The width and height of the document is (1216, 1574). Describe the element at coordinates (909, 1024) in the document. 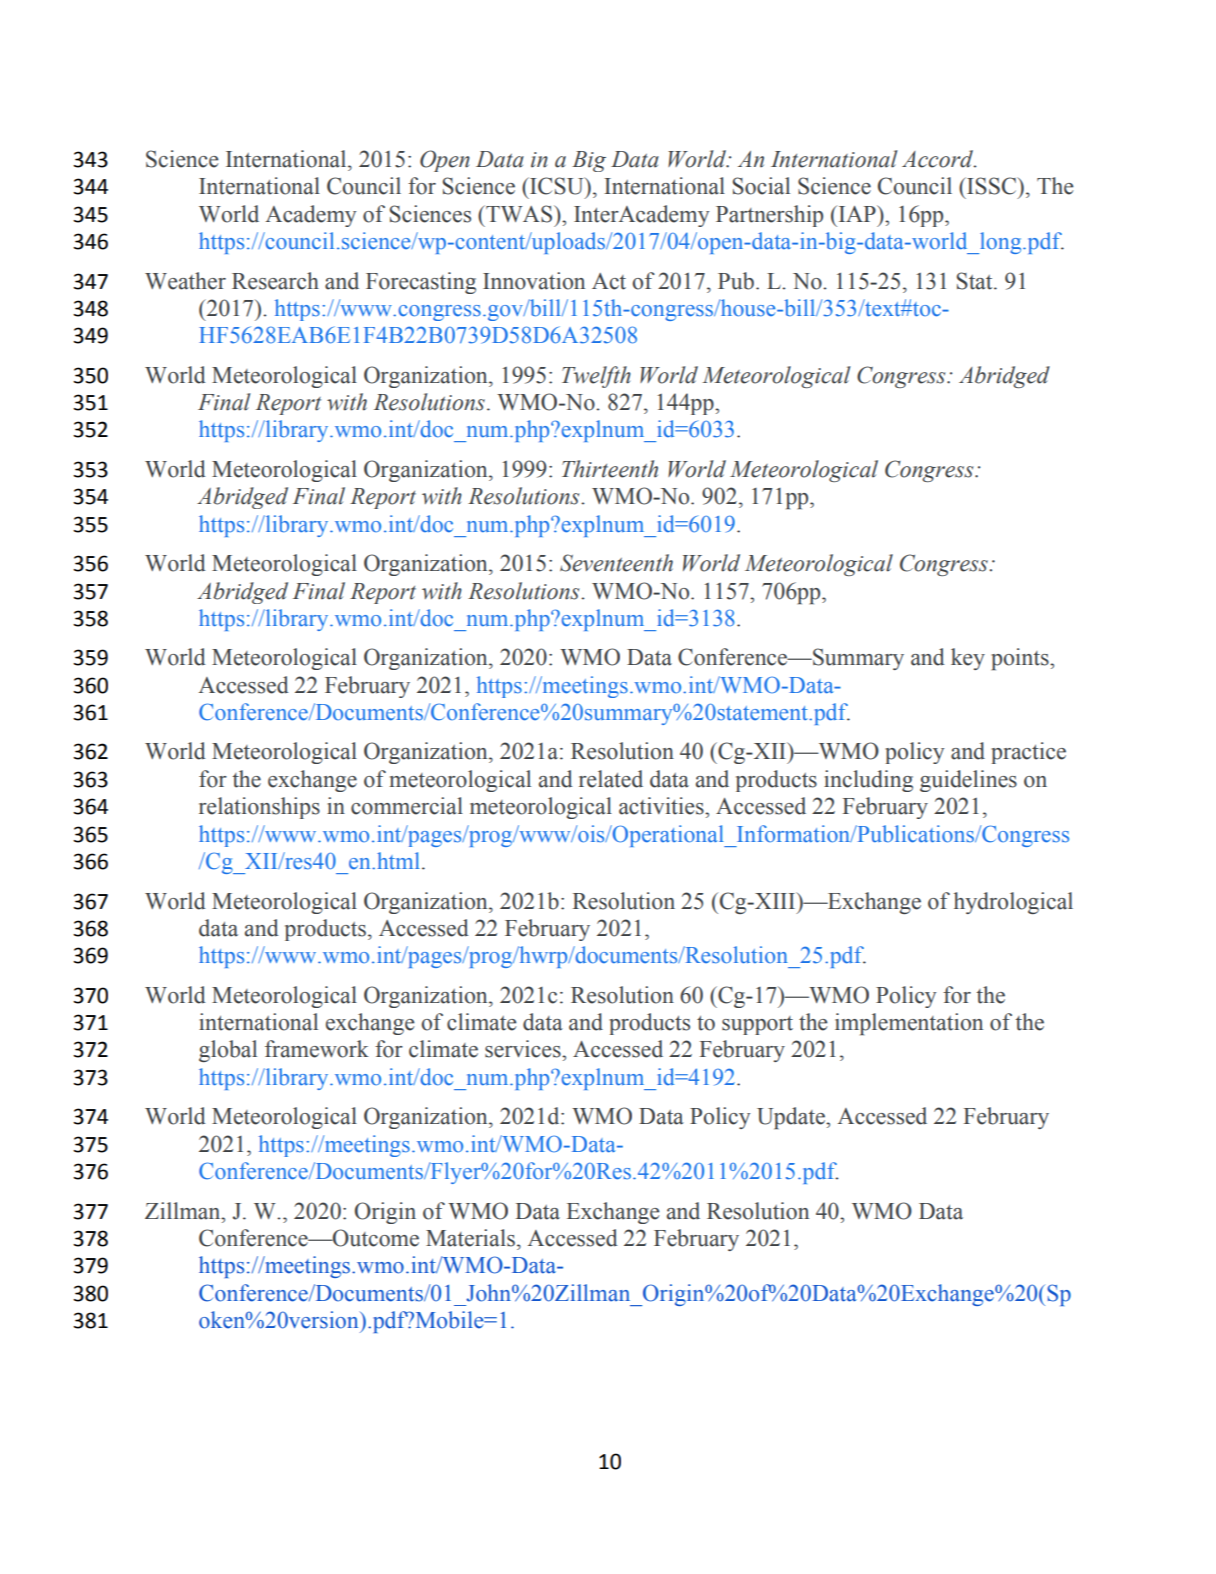

I see `implementation` at that location.
